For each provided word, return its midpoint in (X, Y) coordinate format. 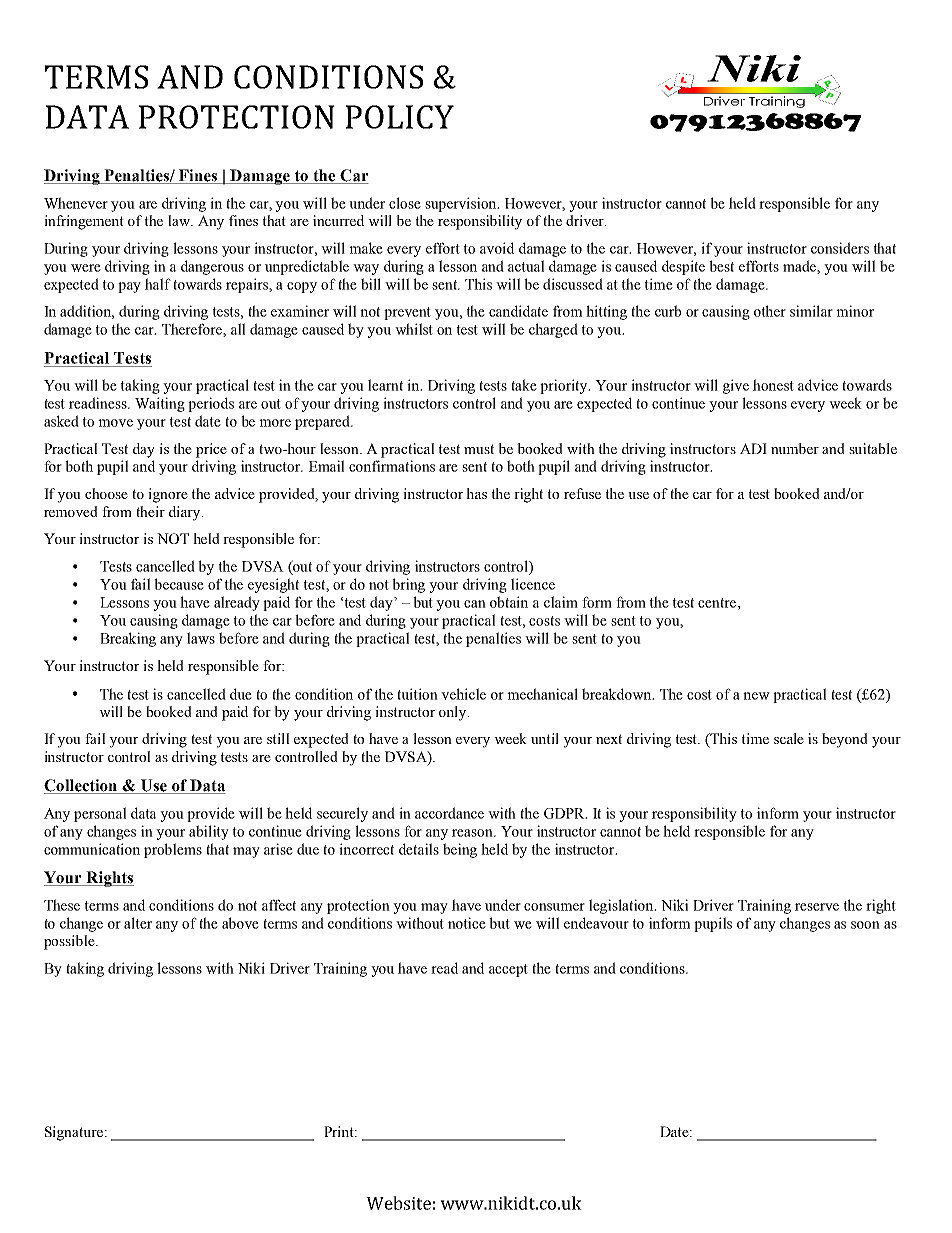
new (756, 696)
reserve (817, 907)
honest (773, 385)
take (524, 385)
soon (865, 925)
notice (467, 923)
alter (138, 923)
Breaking (128, 639)
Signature (74, 1133)
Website (398, 1203)
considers (840, 248)
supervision (462, 204)
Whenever (76, 203)
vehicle (463, 694)
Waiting (160, 404)
